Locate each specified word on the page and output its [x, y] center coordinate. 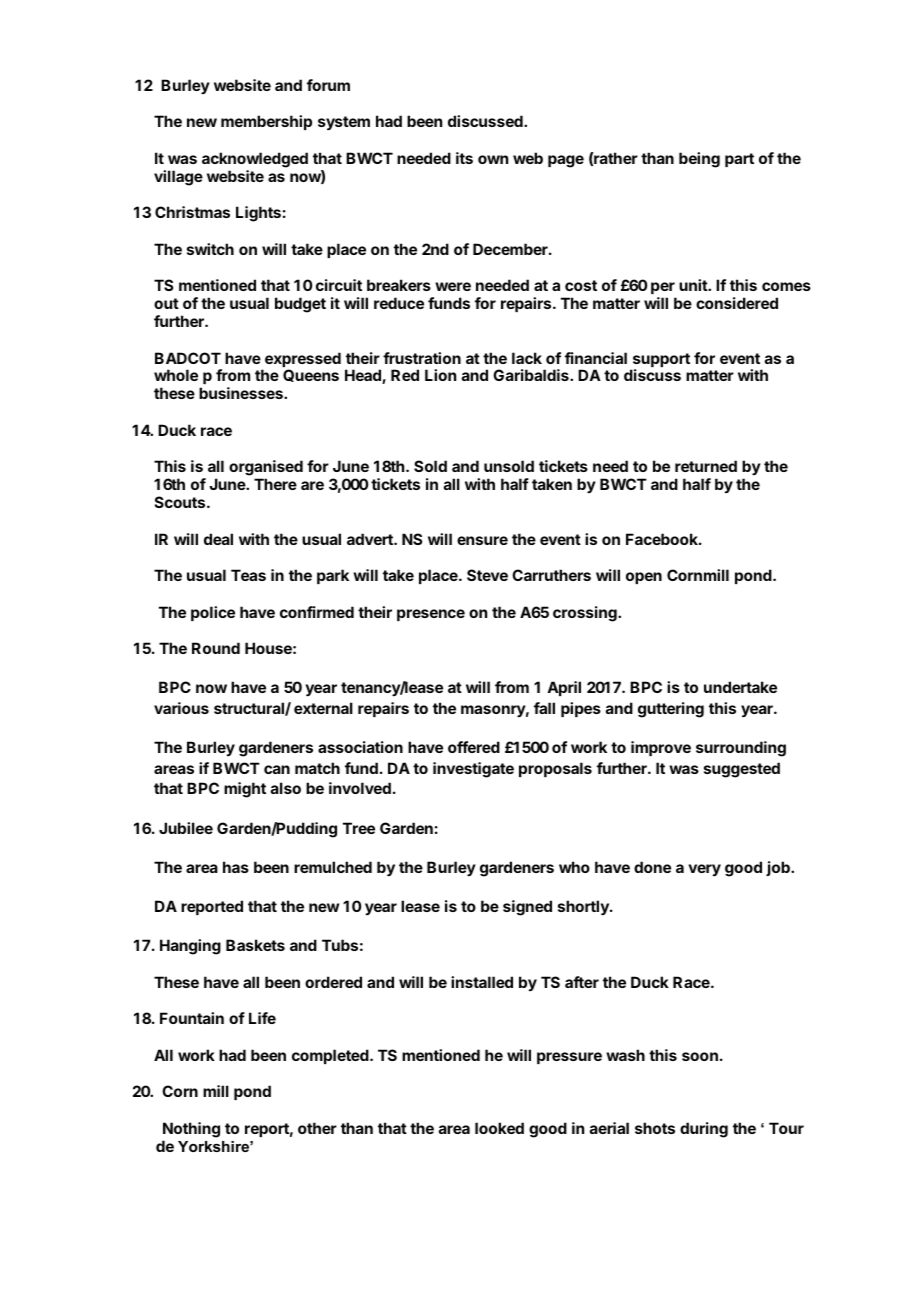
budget [300, 305]
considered [737, 303]
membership [266, 122]
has [236, 867]
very [704, 870]
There [275, 484]
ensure [482, 540]
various [181, 708]
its [464, 158]
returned [706, 466]
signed [527, 908]
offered [474, 747]
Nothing [191, 1130]
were [453, 286]
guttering [671, 710]
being [699, 160]
